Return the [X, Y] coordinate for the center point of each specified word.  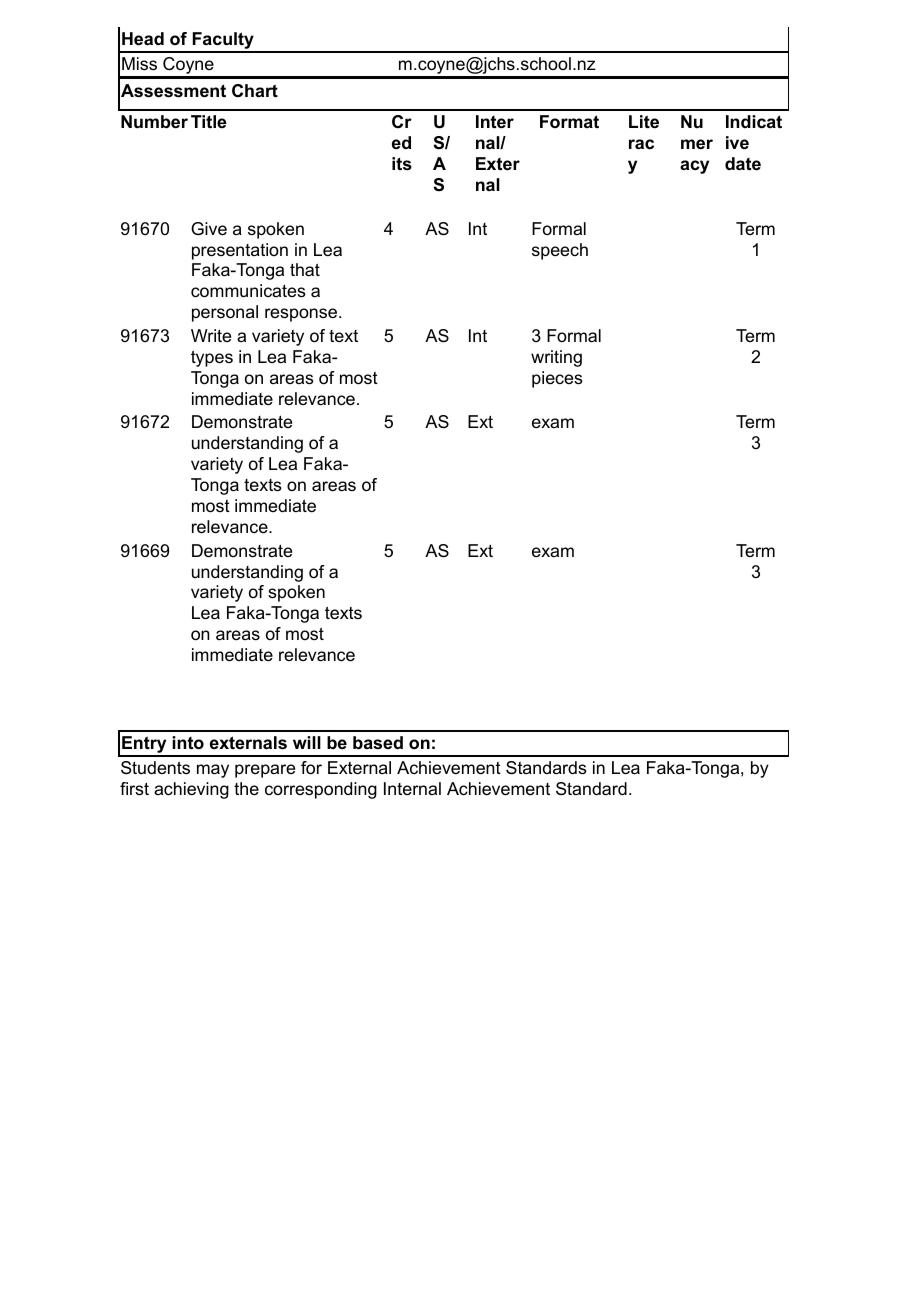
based [378, 743]
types [212, 358]
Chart [255, 90]
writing [556, 358]
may [213, 771]
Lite [644, 121]
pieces [557, 379]
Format [569, 121]
